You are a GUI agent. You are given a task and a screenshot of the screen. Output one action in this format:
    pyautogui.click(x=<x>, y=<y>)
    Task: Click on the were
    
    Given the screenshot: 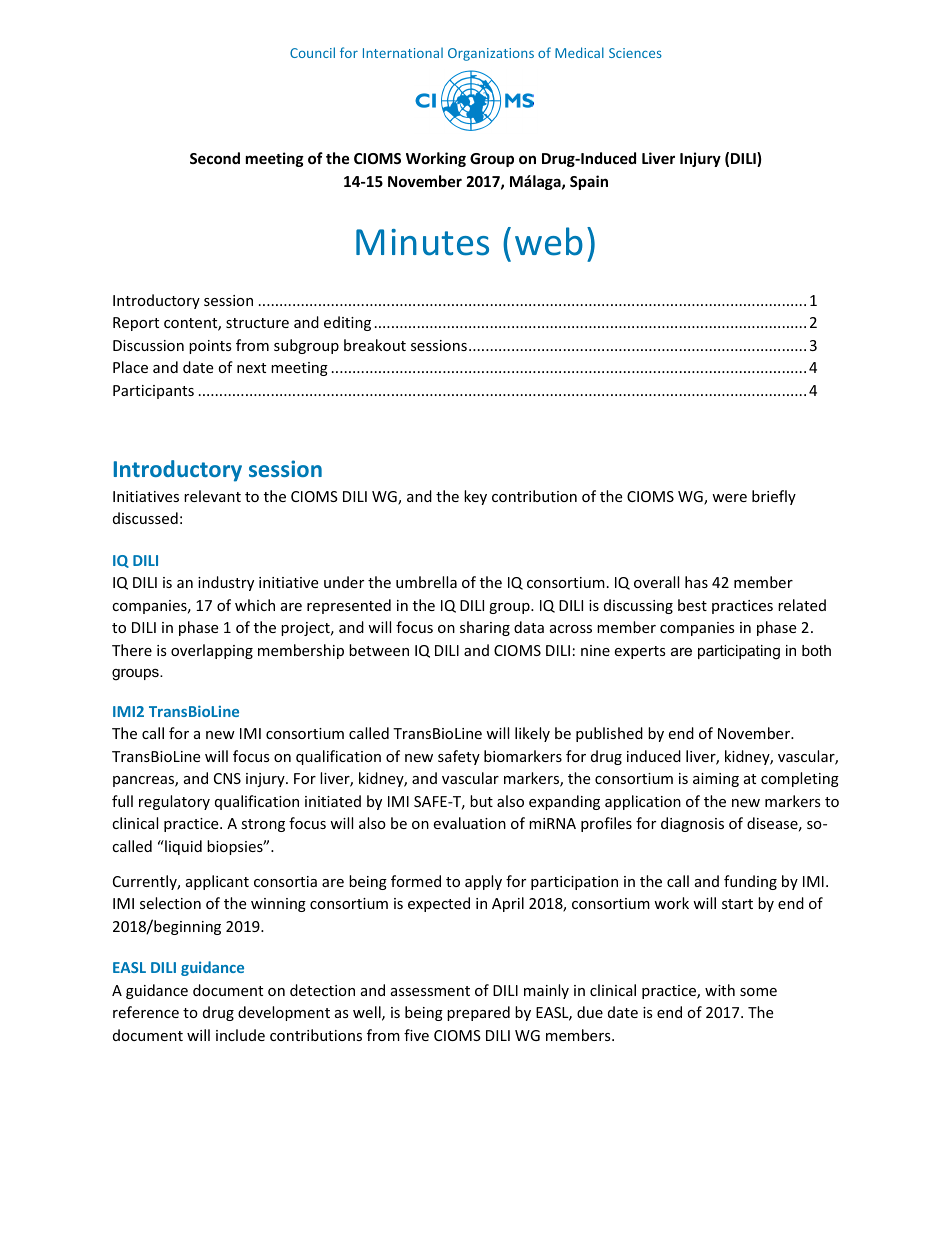 What is the action you would take?
    pyautogui.click(x=729, y=498)
